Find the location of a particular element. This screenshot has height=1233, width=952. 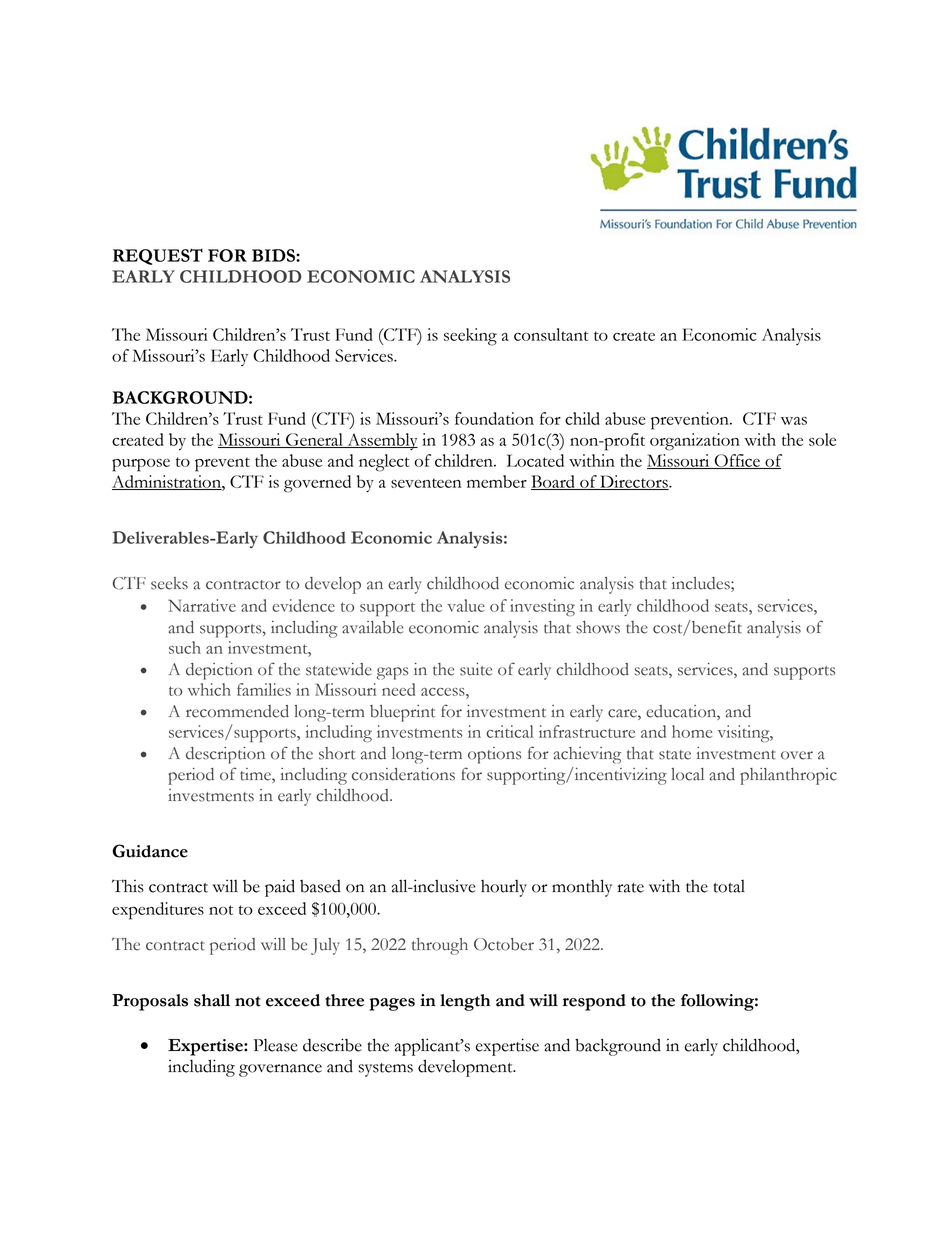

consultant is located at coordinates (551, 334).
